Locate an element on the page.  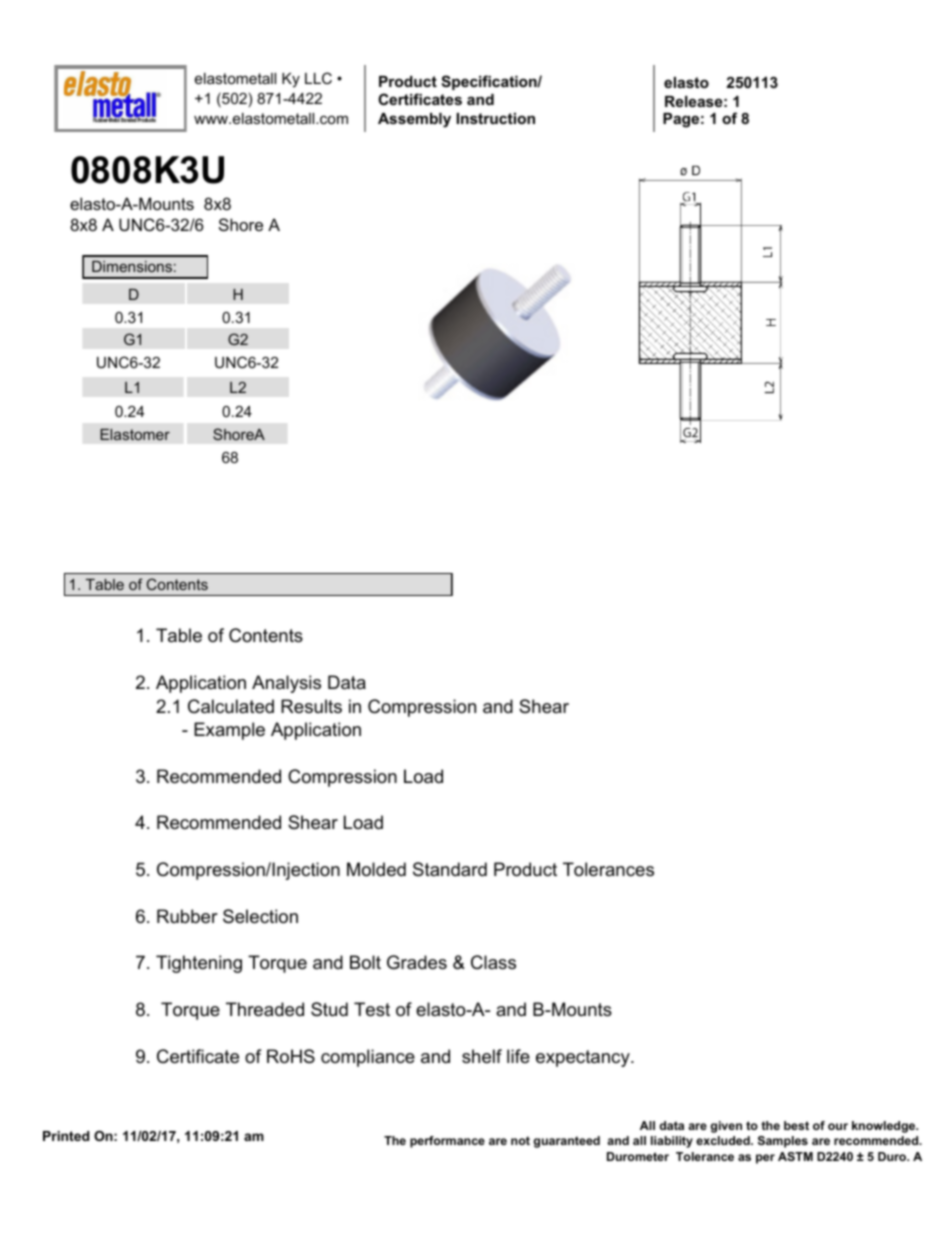
Results is located at coordinates (311, 706).
